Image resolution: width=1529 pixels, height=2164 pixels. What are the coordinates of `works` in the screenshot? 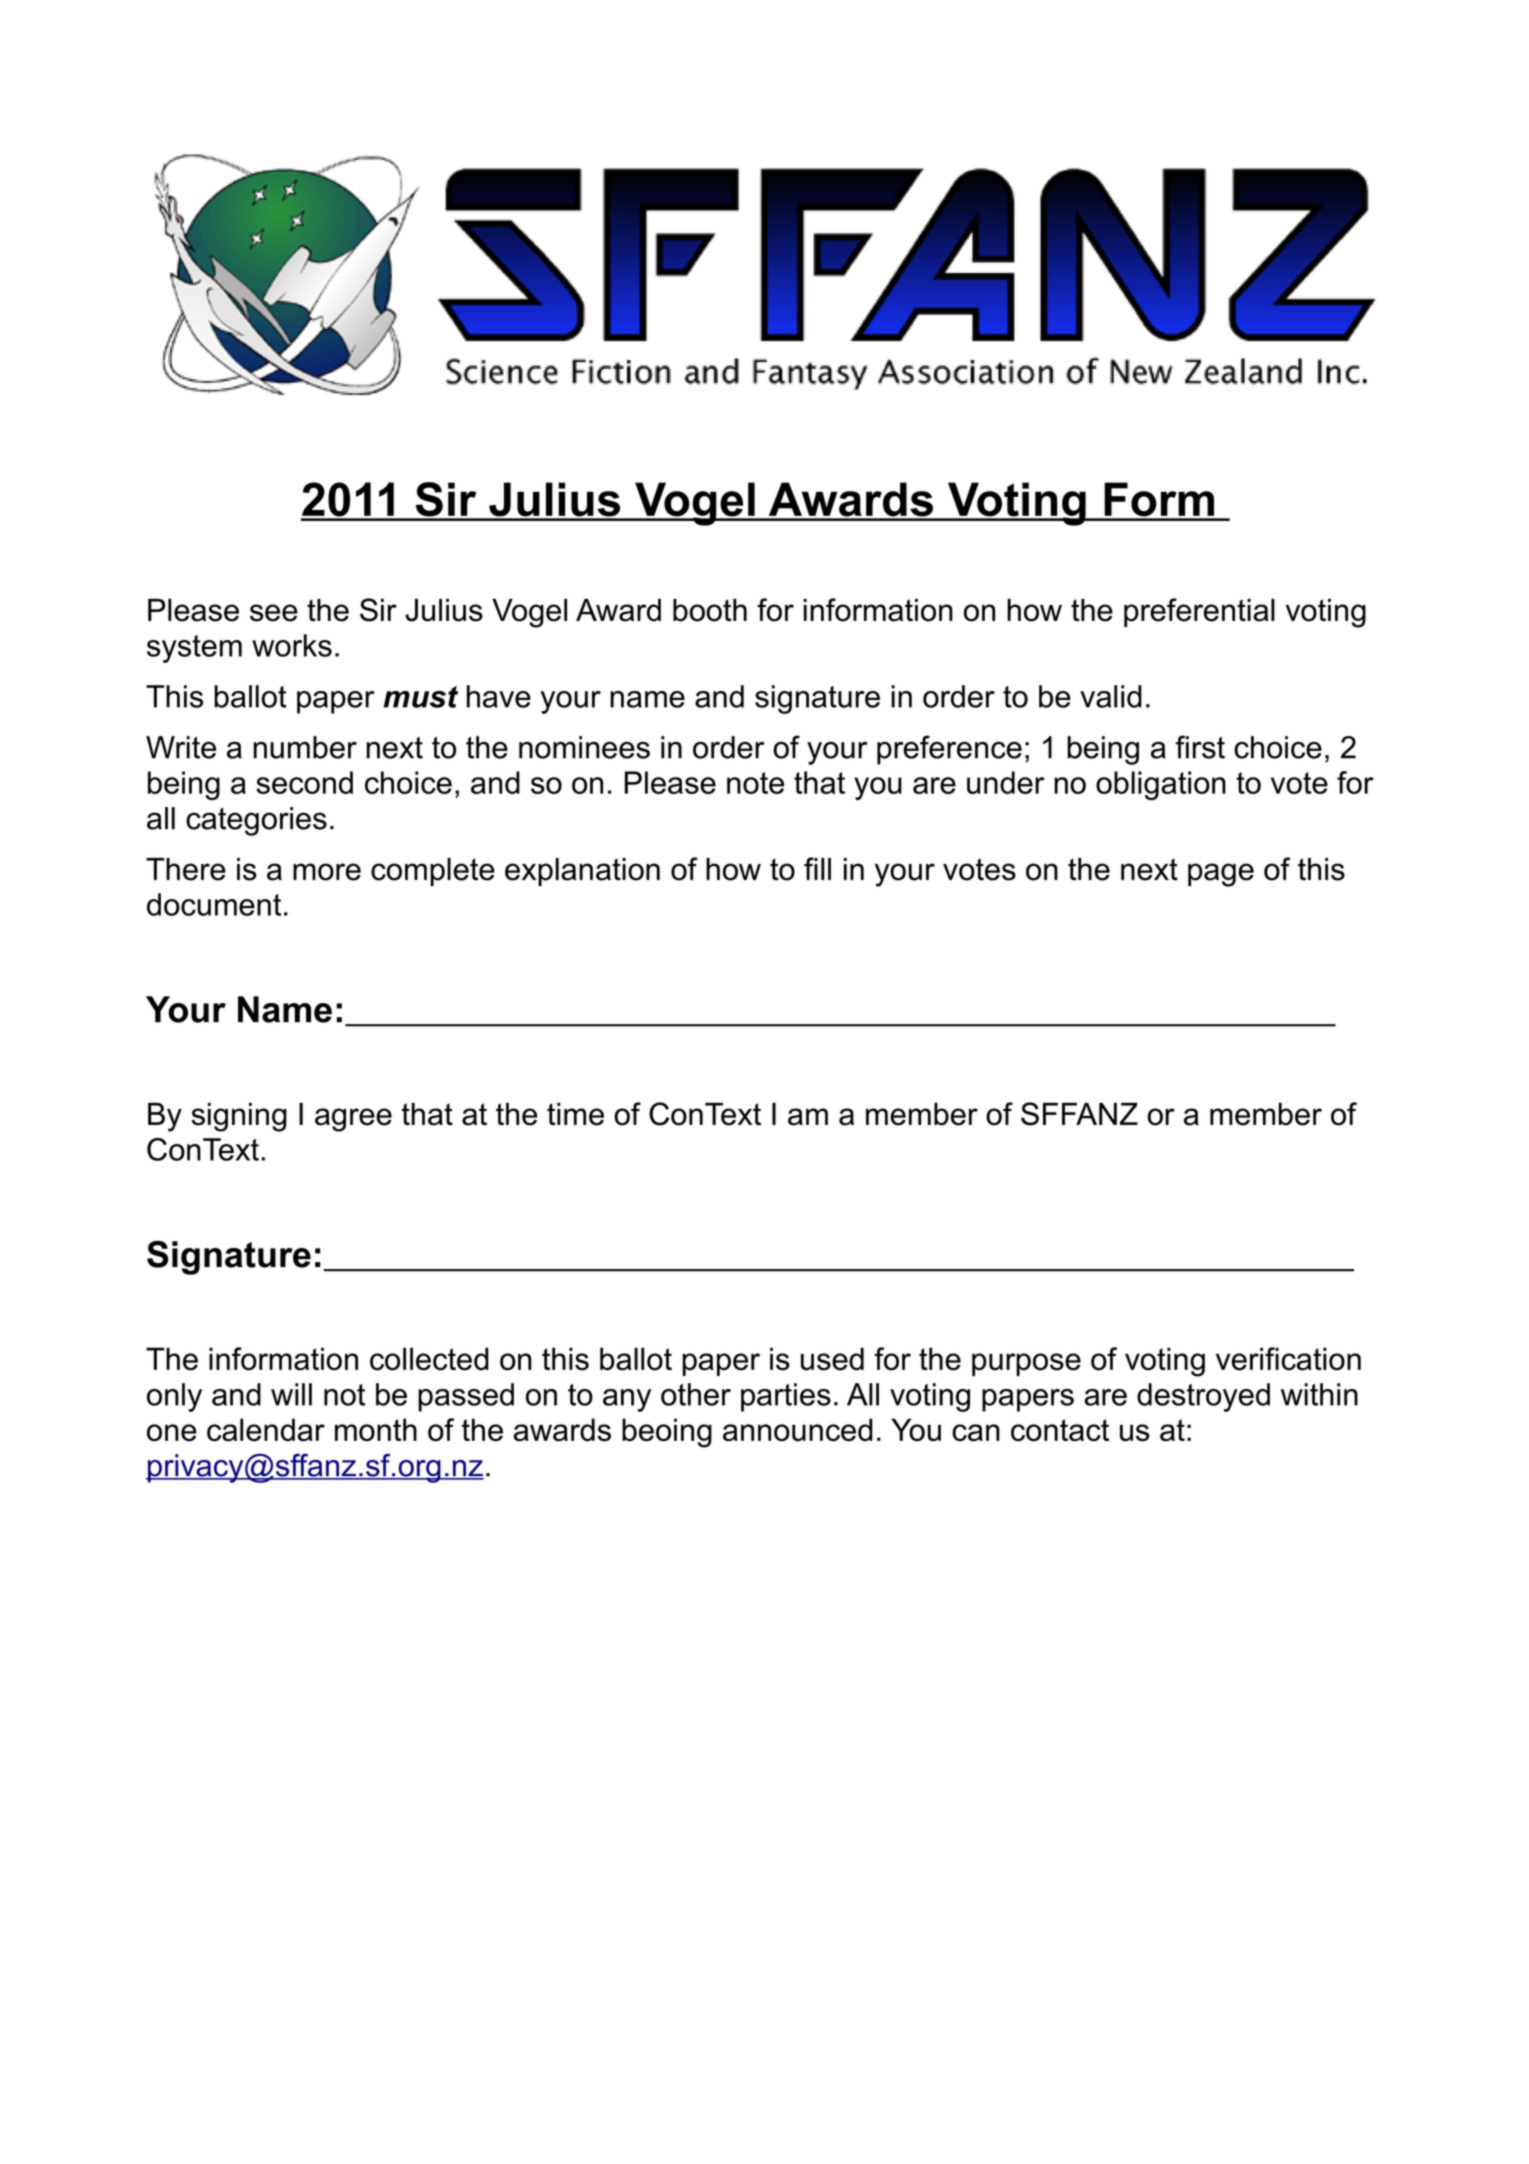 It's located at (292, 645).
